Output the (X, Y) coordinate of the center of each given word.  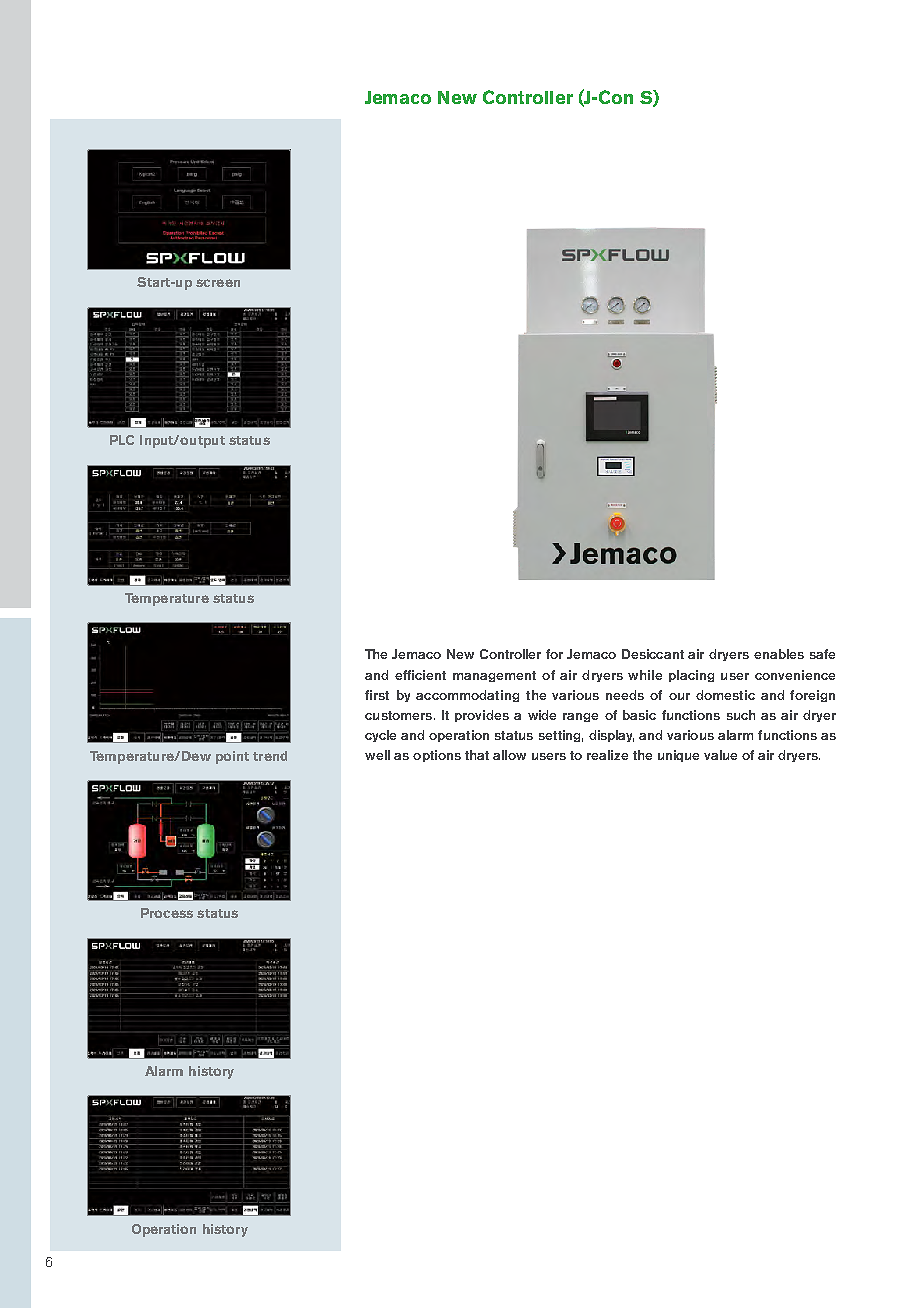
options (437, 756)
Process (167, 913)
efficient (420, 675)
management (494, 676)
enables (779, 654)
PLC (122, 440)
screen (218, 283)
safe (822, 654)
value (720, 755)
